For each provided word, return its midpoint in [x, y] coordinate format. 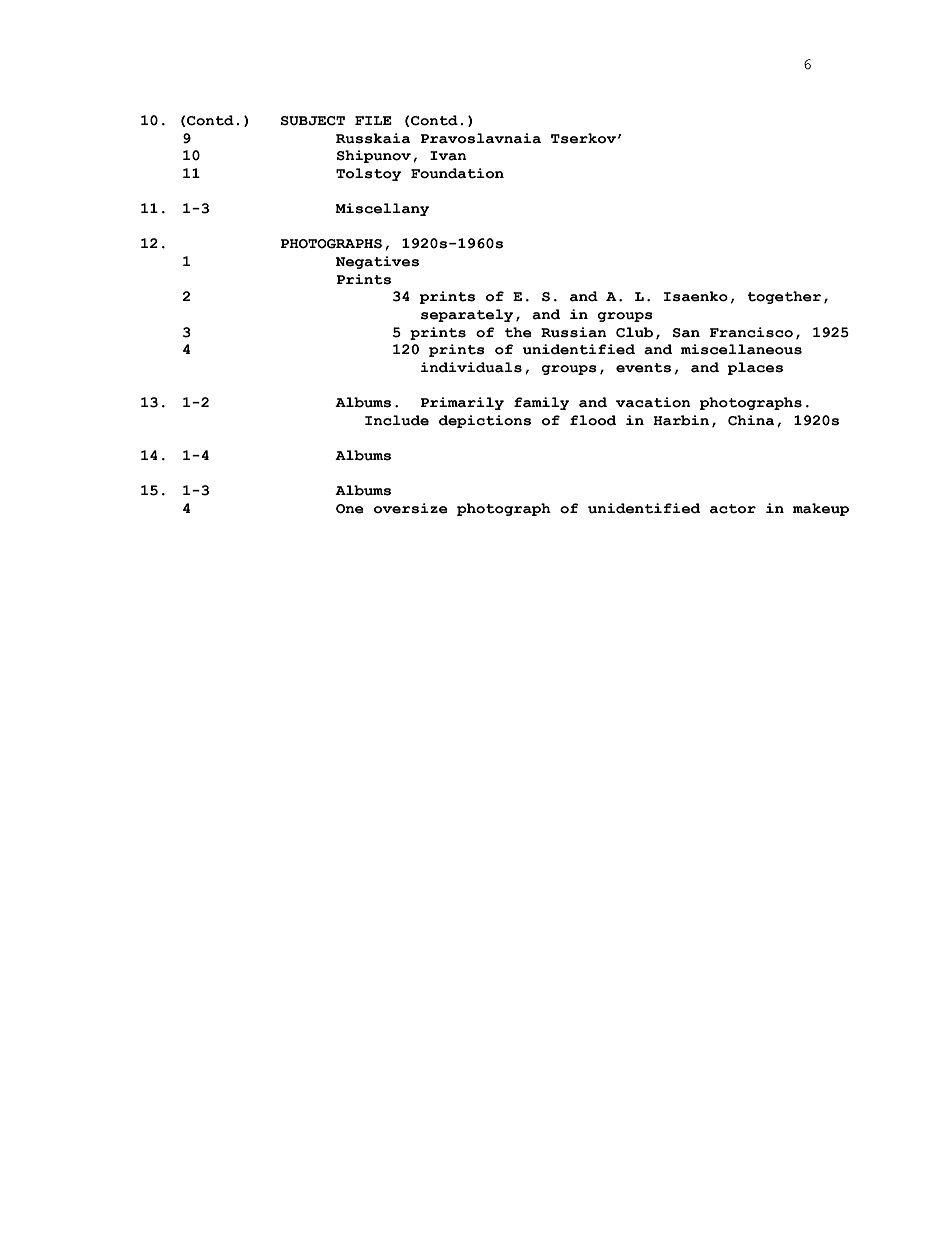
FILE [373, 120]
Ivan [448, 156]
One [350, 509]
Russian [574, 332]
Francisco [751, 332]
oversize [411, 508]
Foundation [457, 173]
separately [467, 315]
